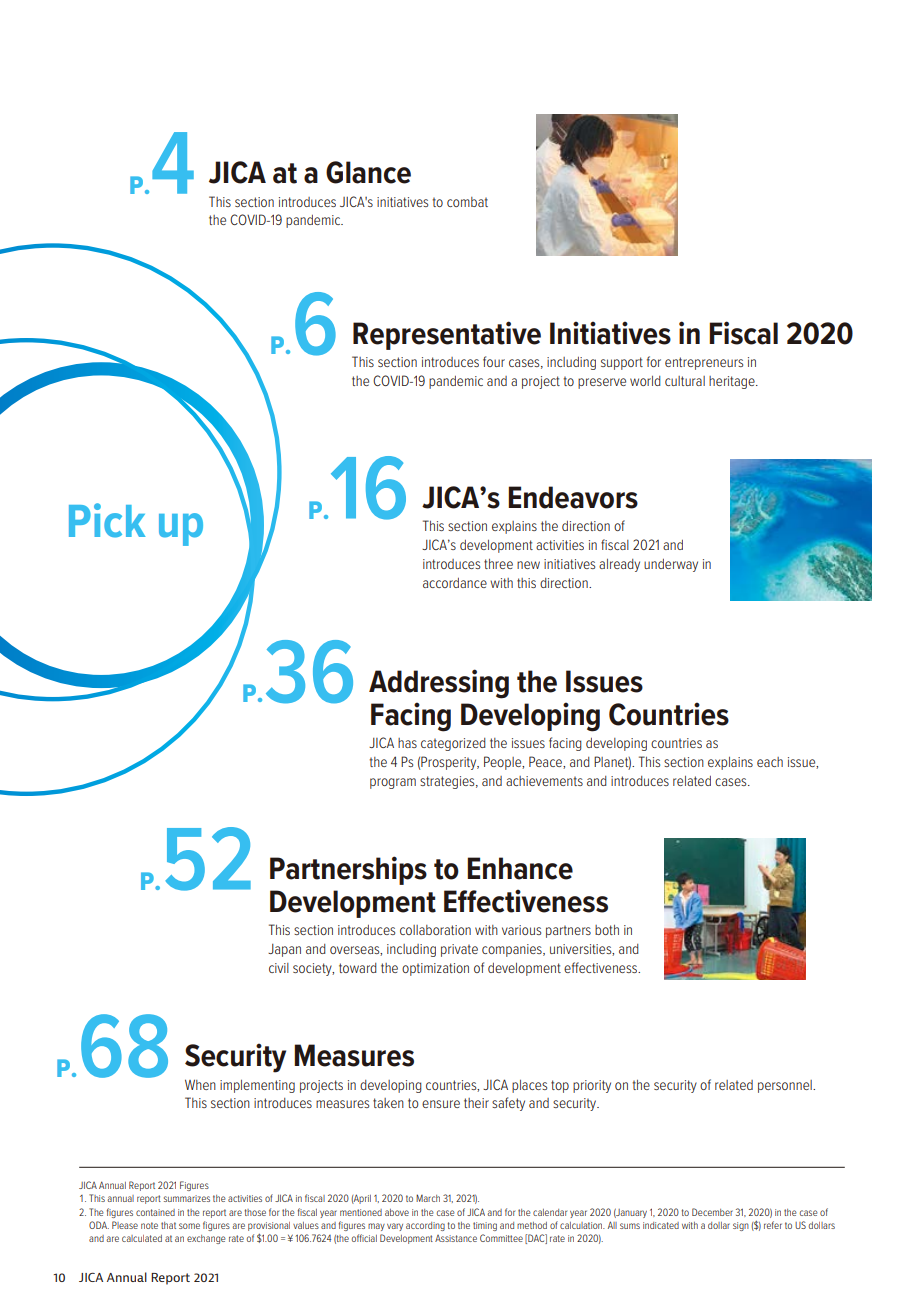 This page has width=924, height=1308. I want to click on entrepreneurs, so click(704, 363).
